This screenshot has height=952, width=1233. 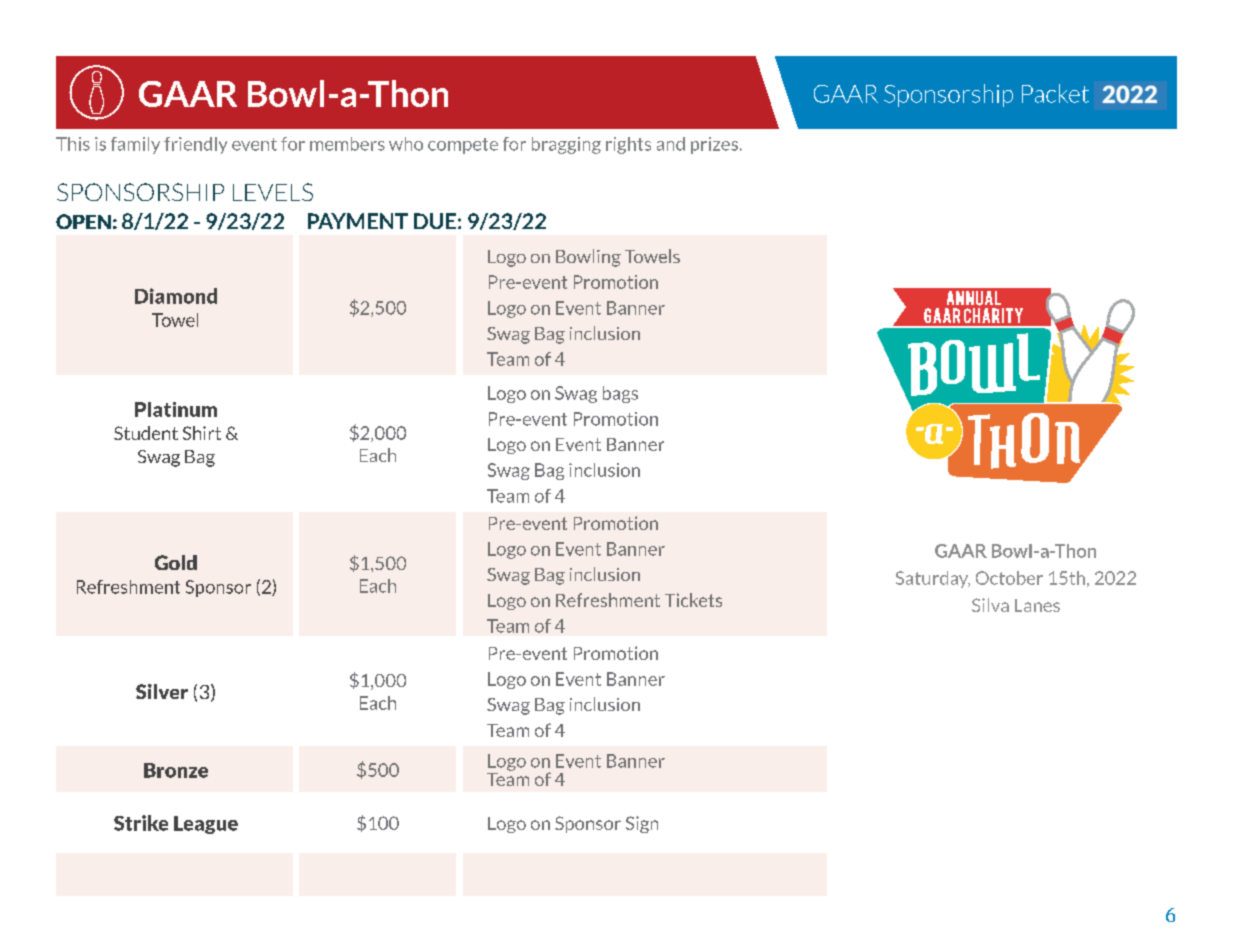 What do you see at coordinates (566, 145) in the screenshot?
I see `bragging` at bounding box center [566, 145].
